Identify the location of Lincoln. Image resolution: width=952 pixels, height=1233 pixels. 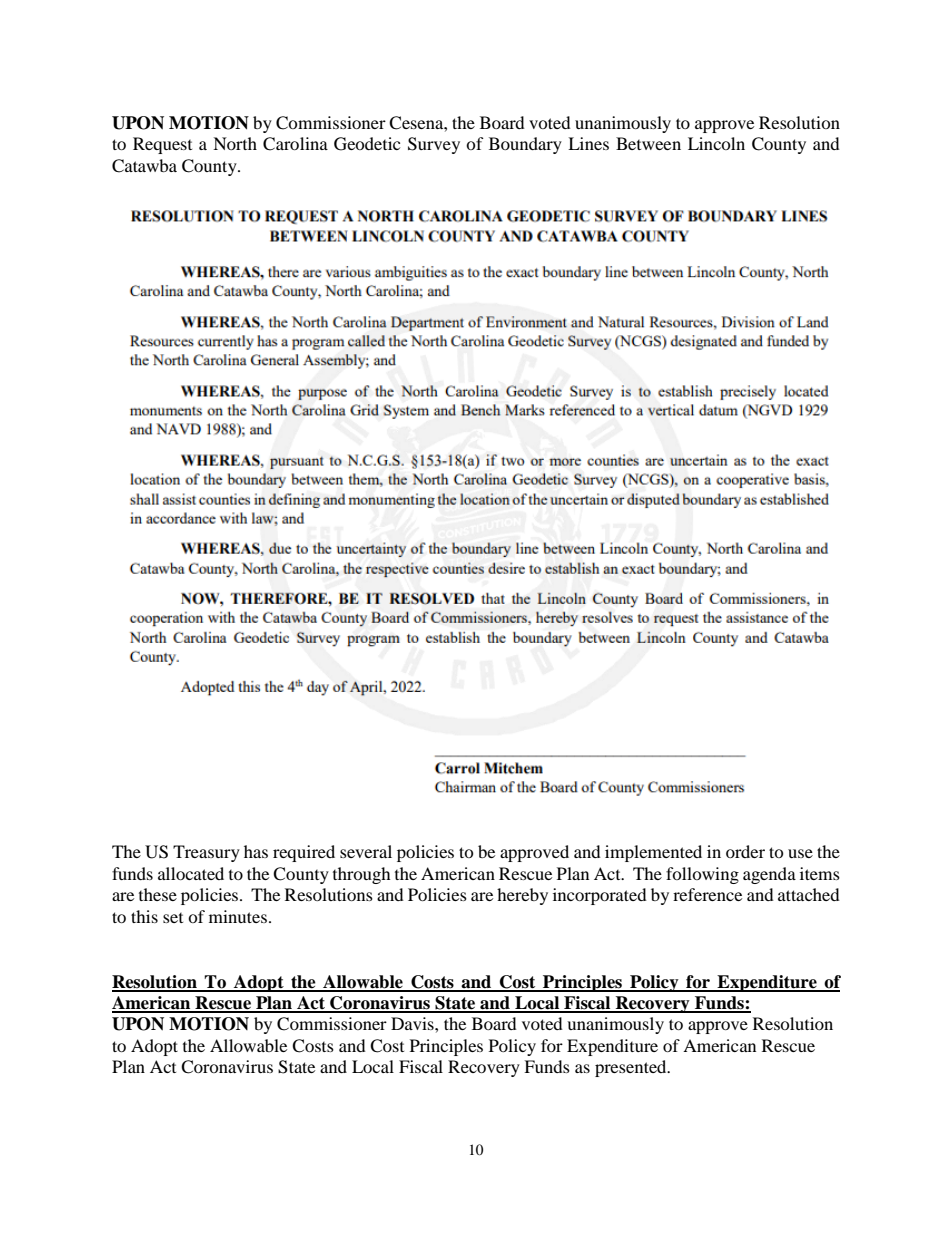
(716, 143).
